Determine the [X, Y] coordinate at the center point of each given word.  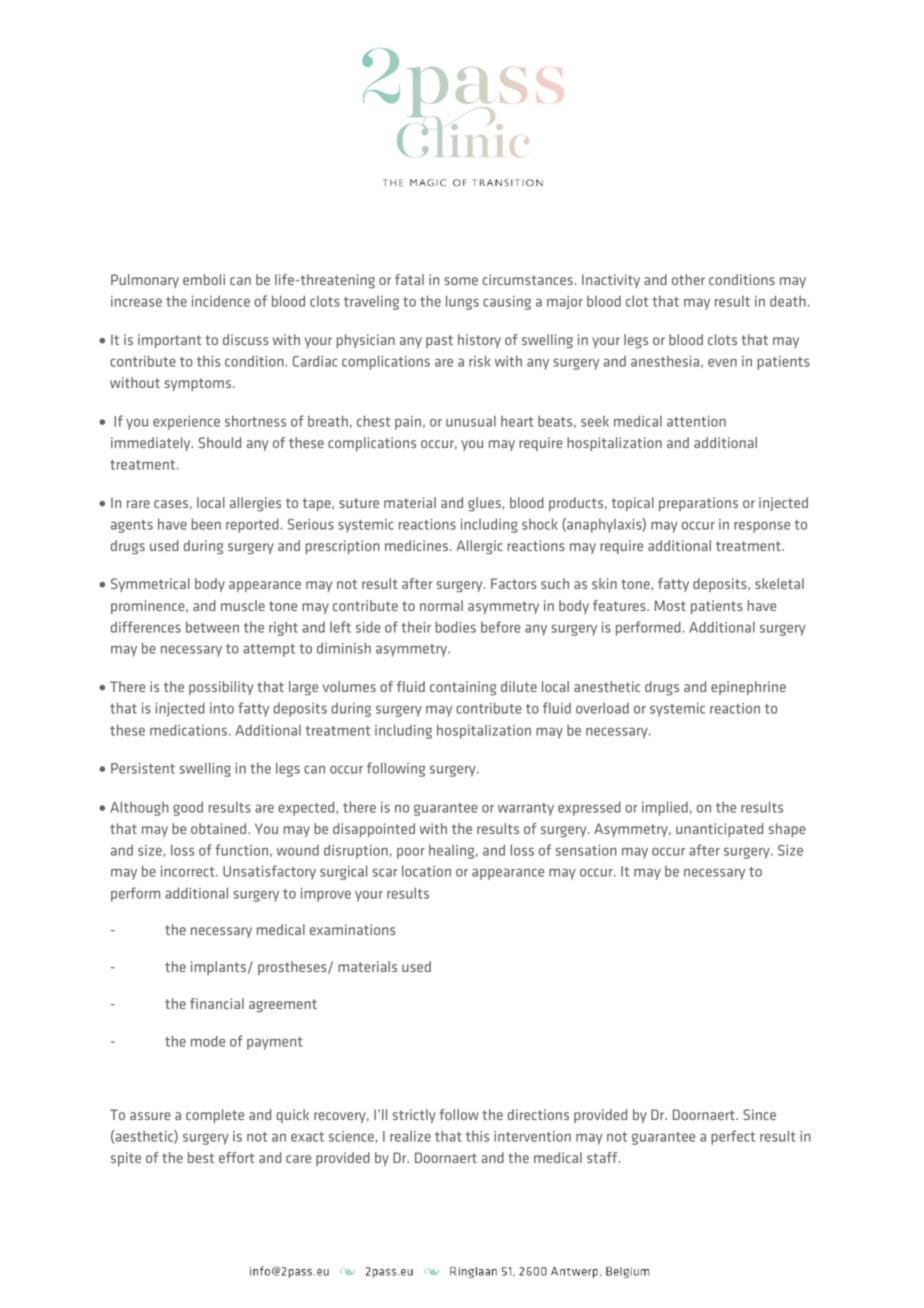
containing [463, 688]
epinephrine [748, 688]
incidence [221, 301]
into [222, 708]
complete [215, 1116]
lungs [462, 302]
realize [410, 1136]
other [688, 279]
